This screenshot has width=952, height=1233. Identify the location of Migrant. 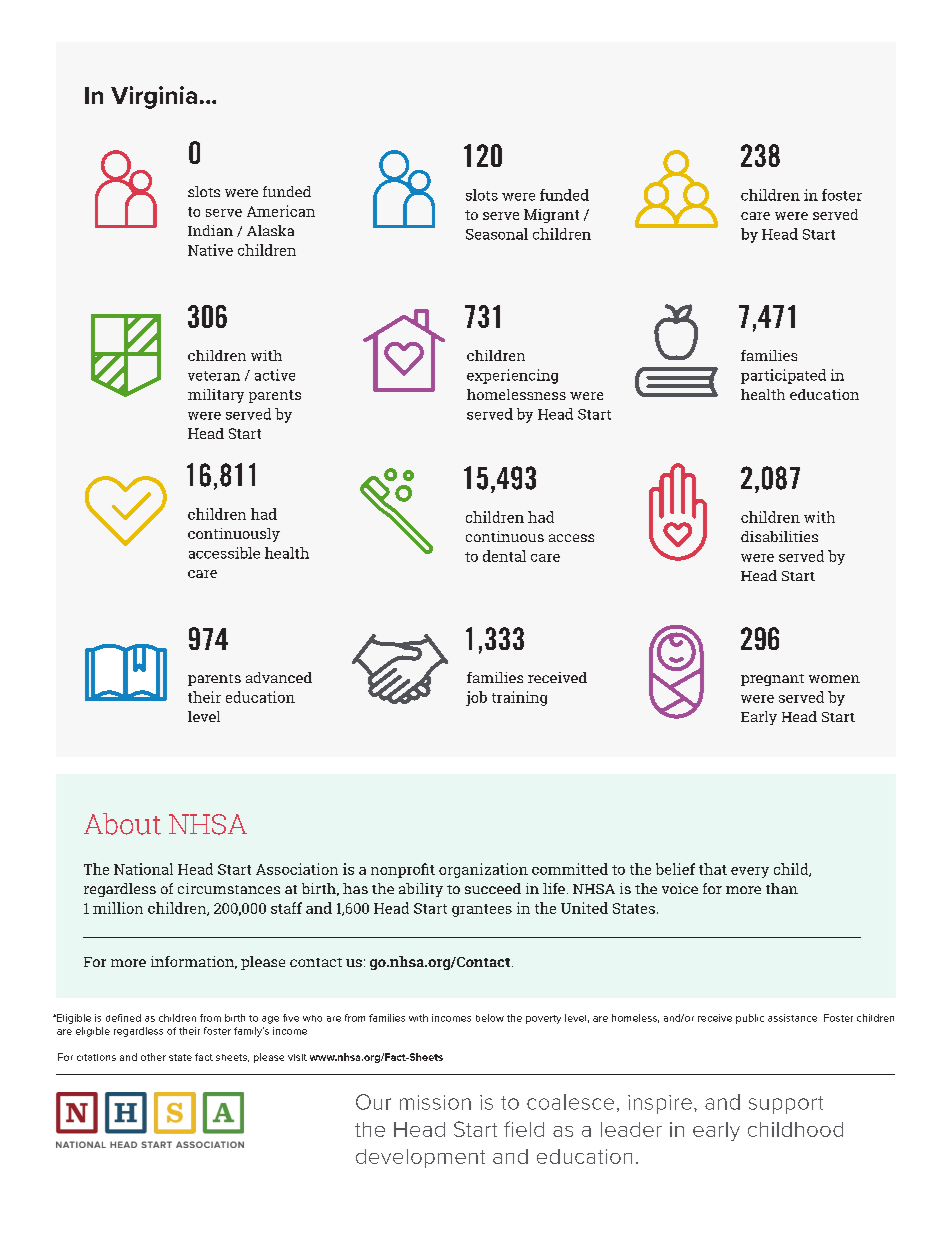
(551, 216).
